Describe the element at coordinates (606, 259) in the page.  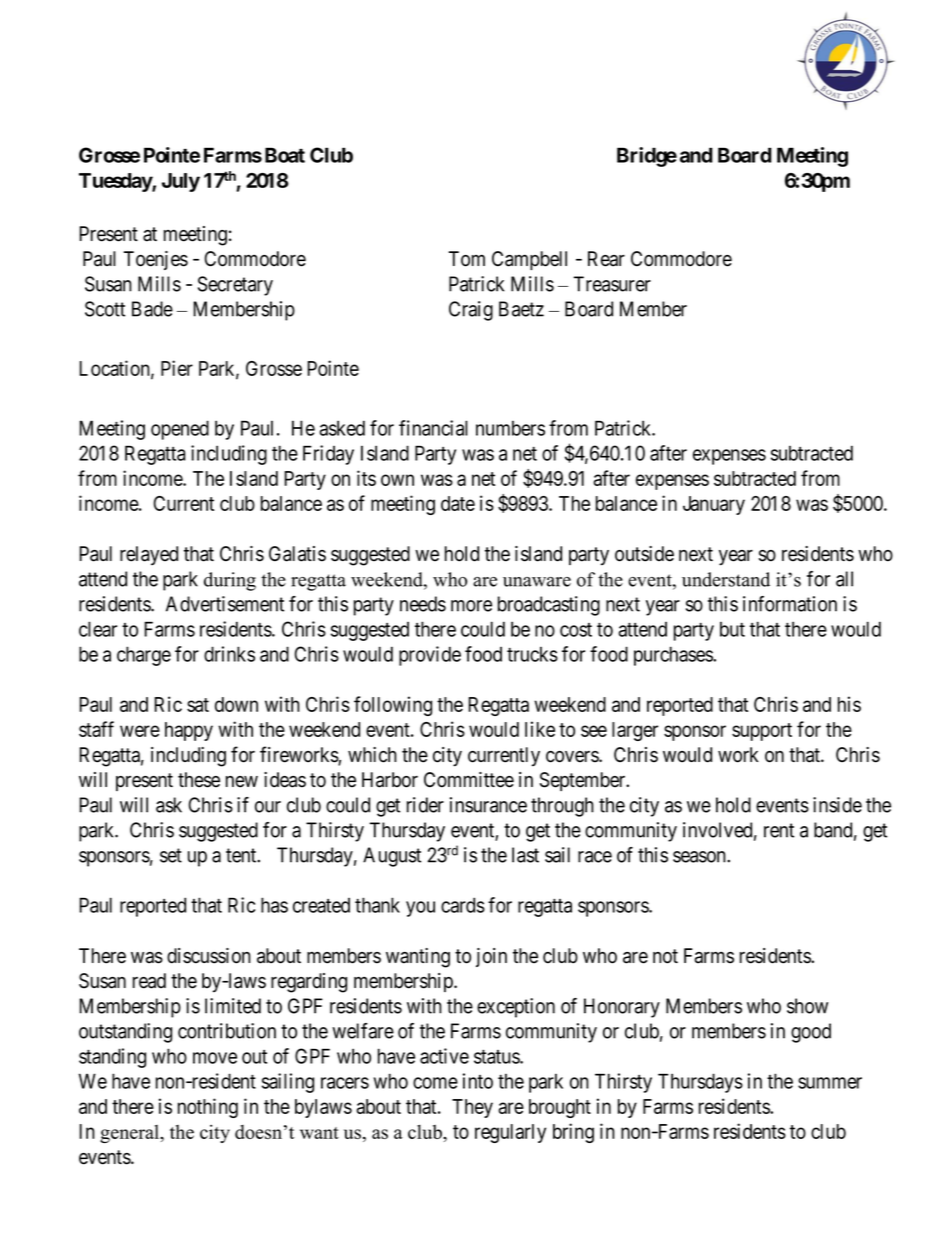
I see `Rear` at that location.
